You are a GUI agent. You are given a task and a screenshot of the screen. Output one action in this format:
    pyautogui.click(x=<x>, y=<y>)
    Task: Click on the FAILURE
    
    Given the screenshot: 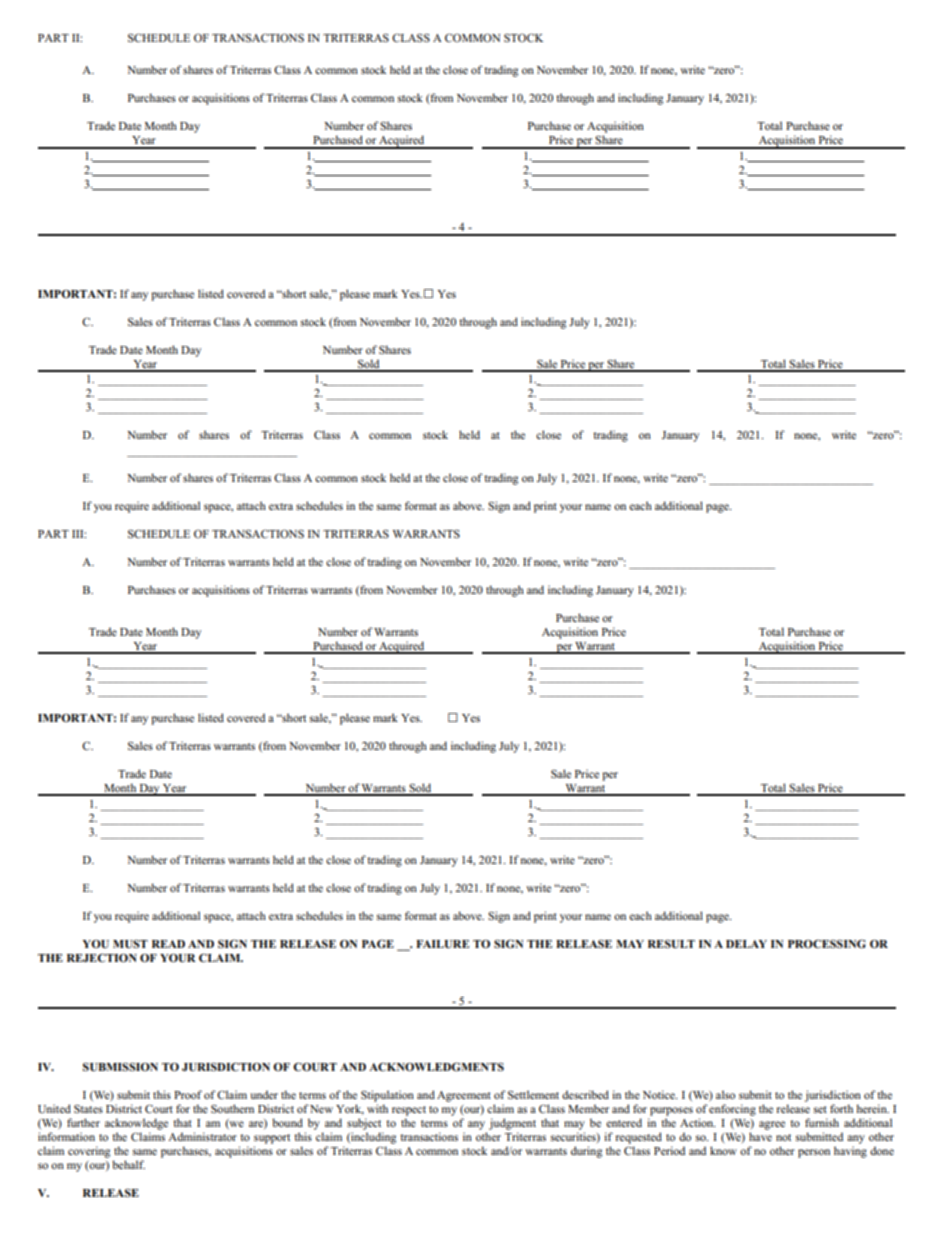 What is the action you would take?
    pyautogui.click(x=442, y=944)
